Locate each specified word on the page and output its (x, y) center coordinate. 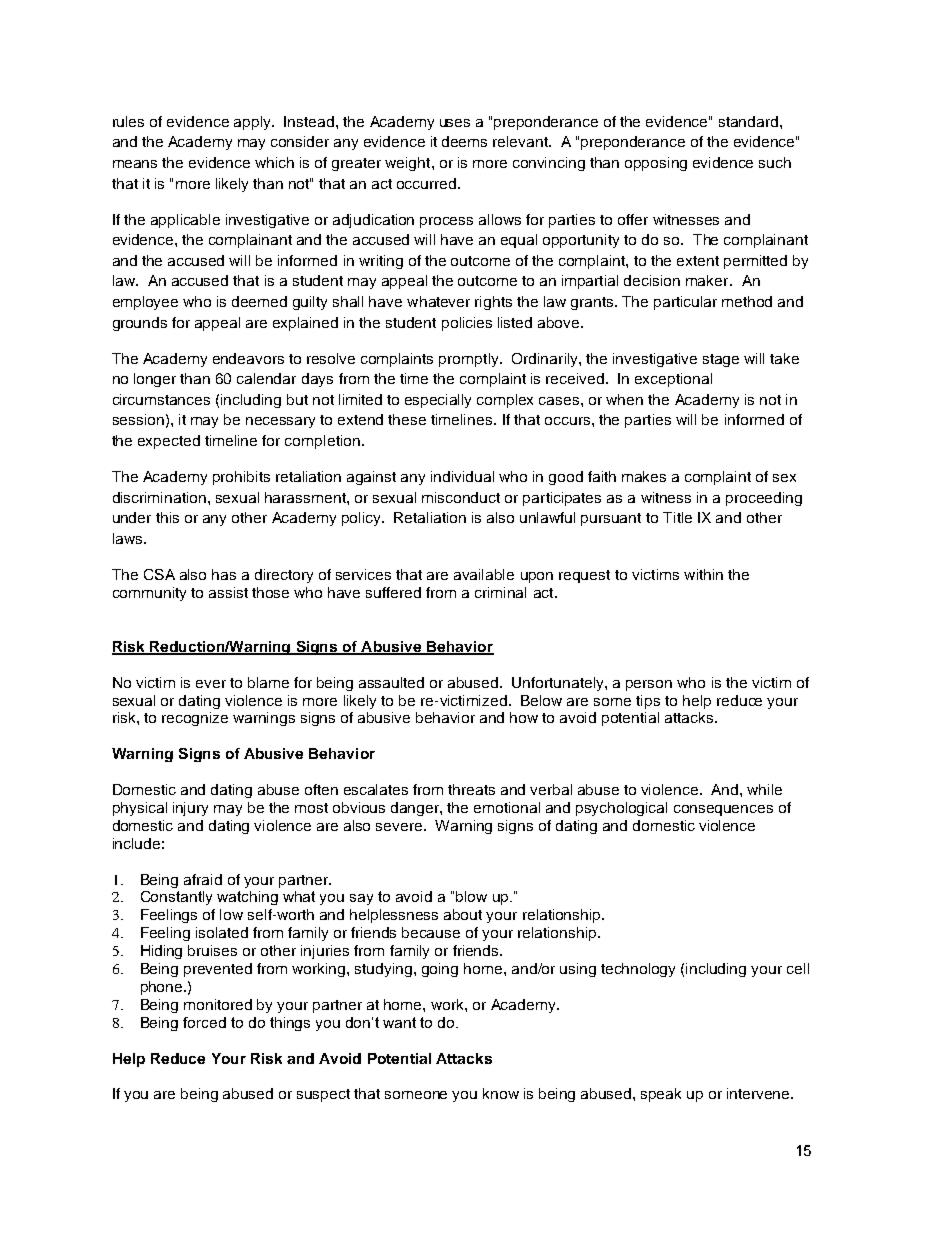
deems (464, 141)
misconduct (461, 497)
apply (253, 123)
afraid (203, 879)
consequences (723, 810)
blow (471, 896)
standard (748, 121)
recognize (195, 719)
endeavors (248, 358)
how (524, 717)
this (167, 517)
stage (721, 360)
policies (467, 324)
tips (648, 702)
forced (204, 1022)
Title (677, 517)
